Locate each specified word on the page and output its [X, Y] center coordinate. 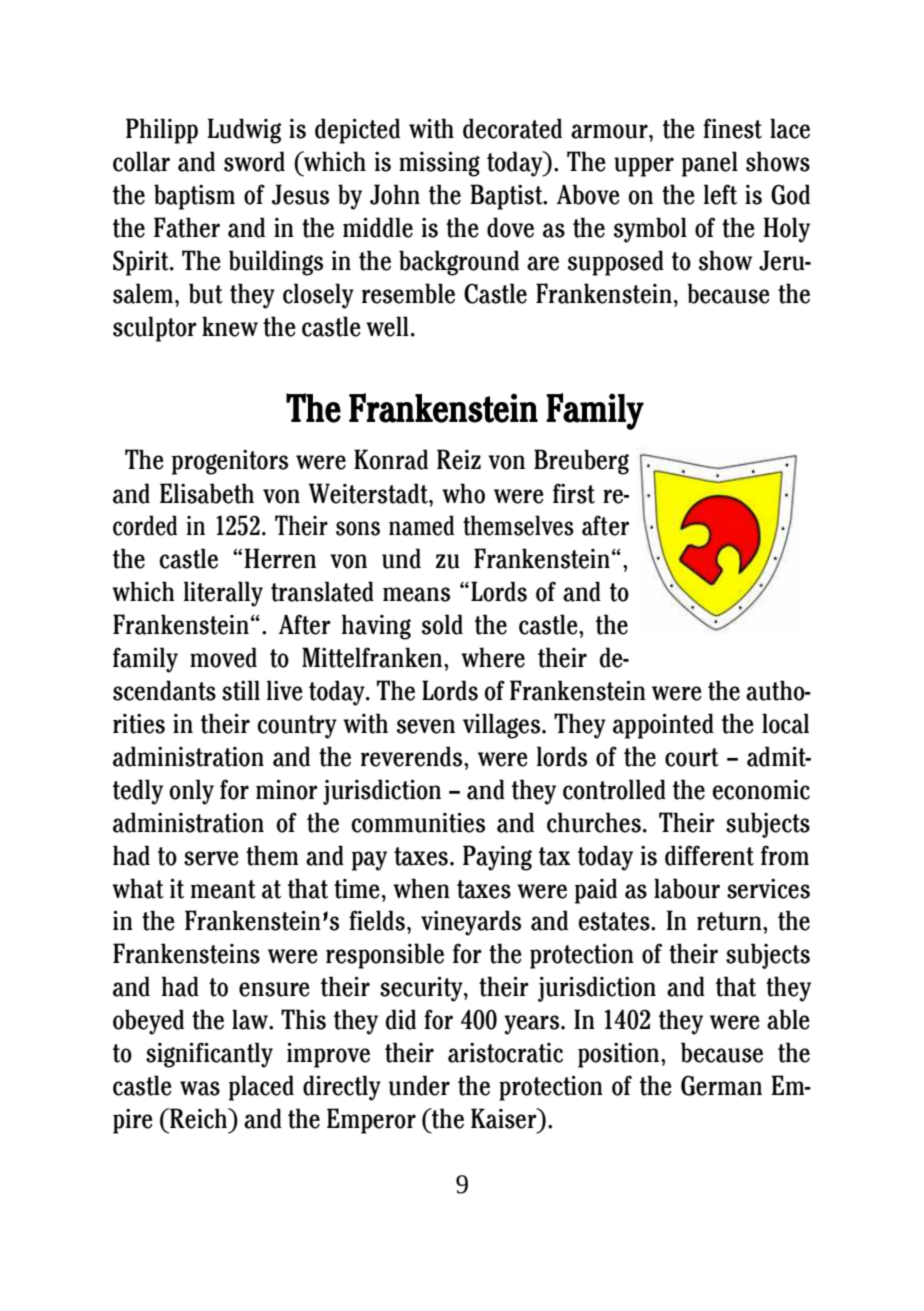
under [419, 1085]
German [721, 1085]
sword [254, 161]
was [200, 1088]
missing [439, 164]
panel [710, 164]
